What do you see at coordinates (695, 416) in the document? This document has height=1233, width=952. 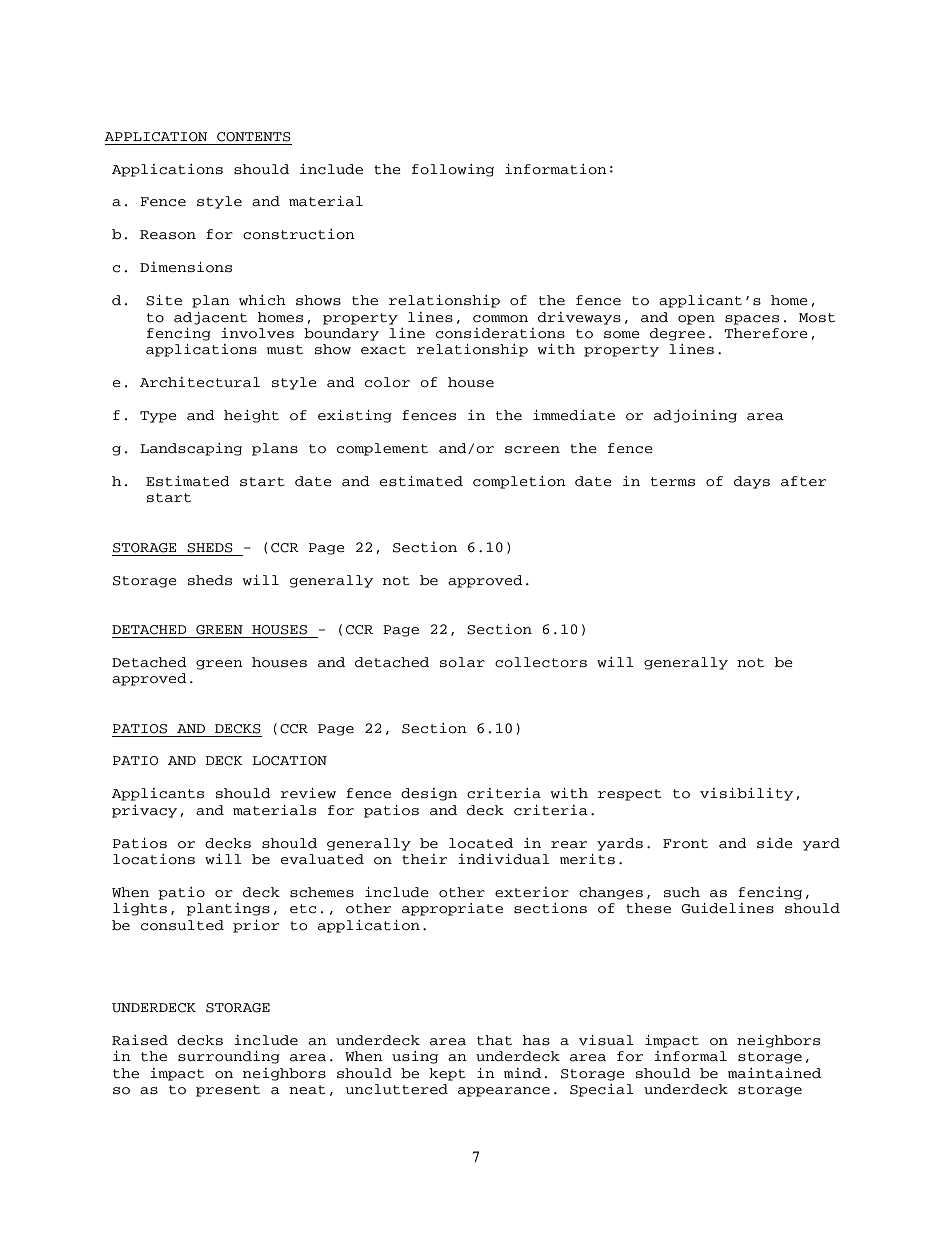 I see `adjoining` at bounding box center [695, 416].
